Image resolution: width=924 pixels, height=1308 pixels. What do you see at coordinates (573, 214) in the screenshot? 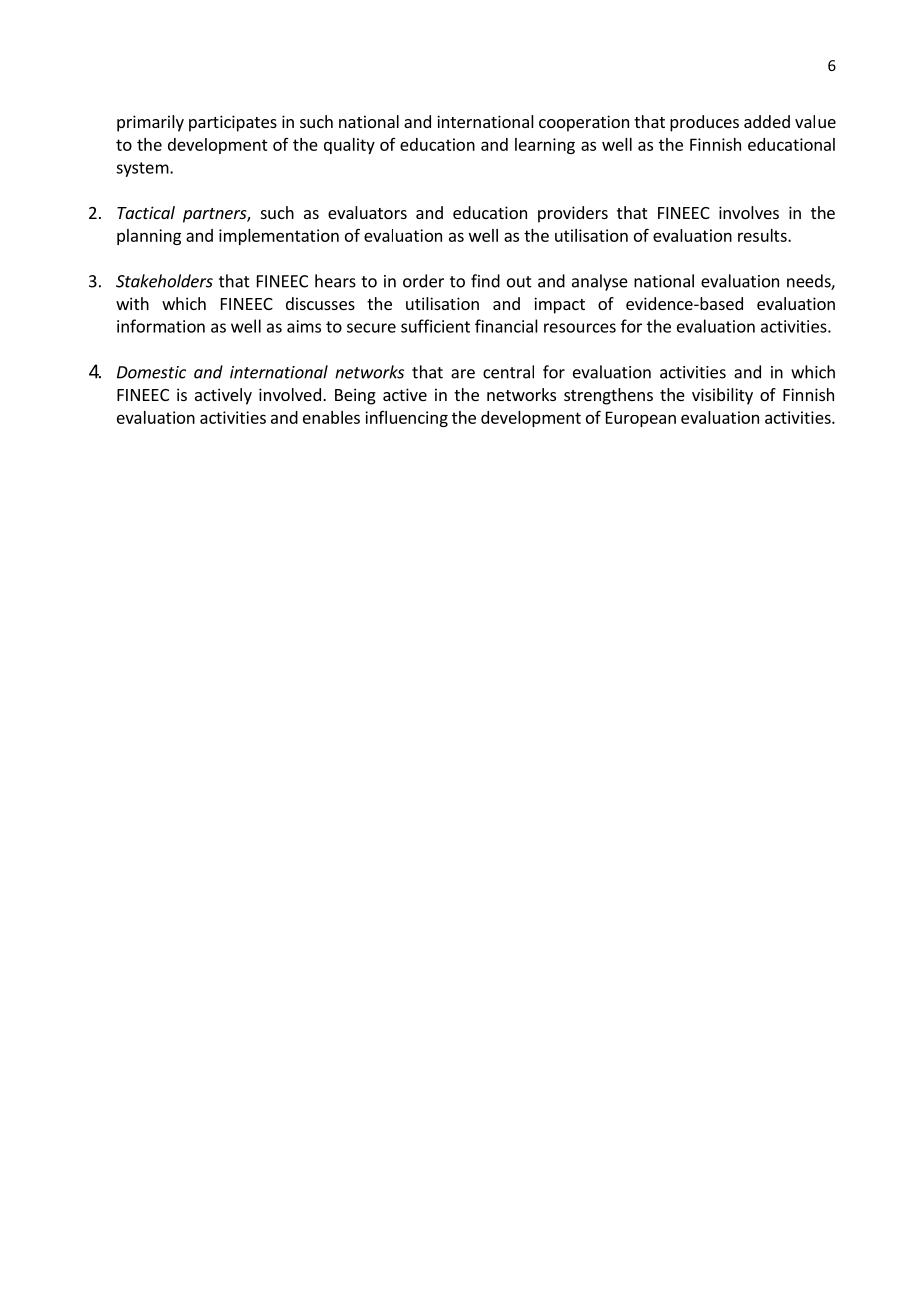
I see `providers` at bounding box center [573, 214].
